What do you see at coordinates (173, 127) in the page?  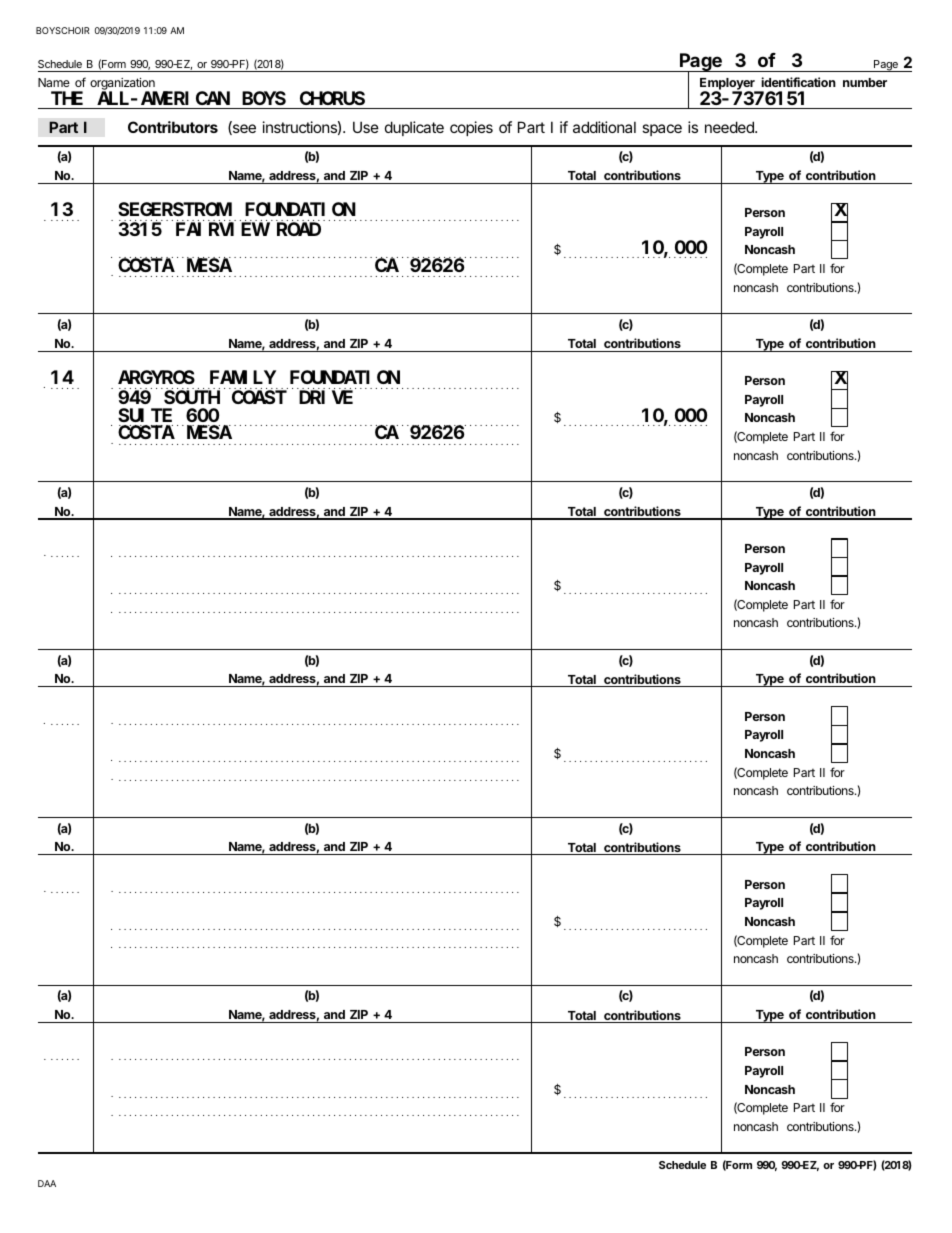 I see `Contributors` at bounding box center [173, 127].
